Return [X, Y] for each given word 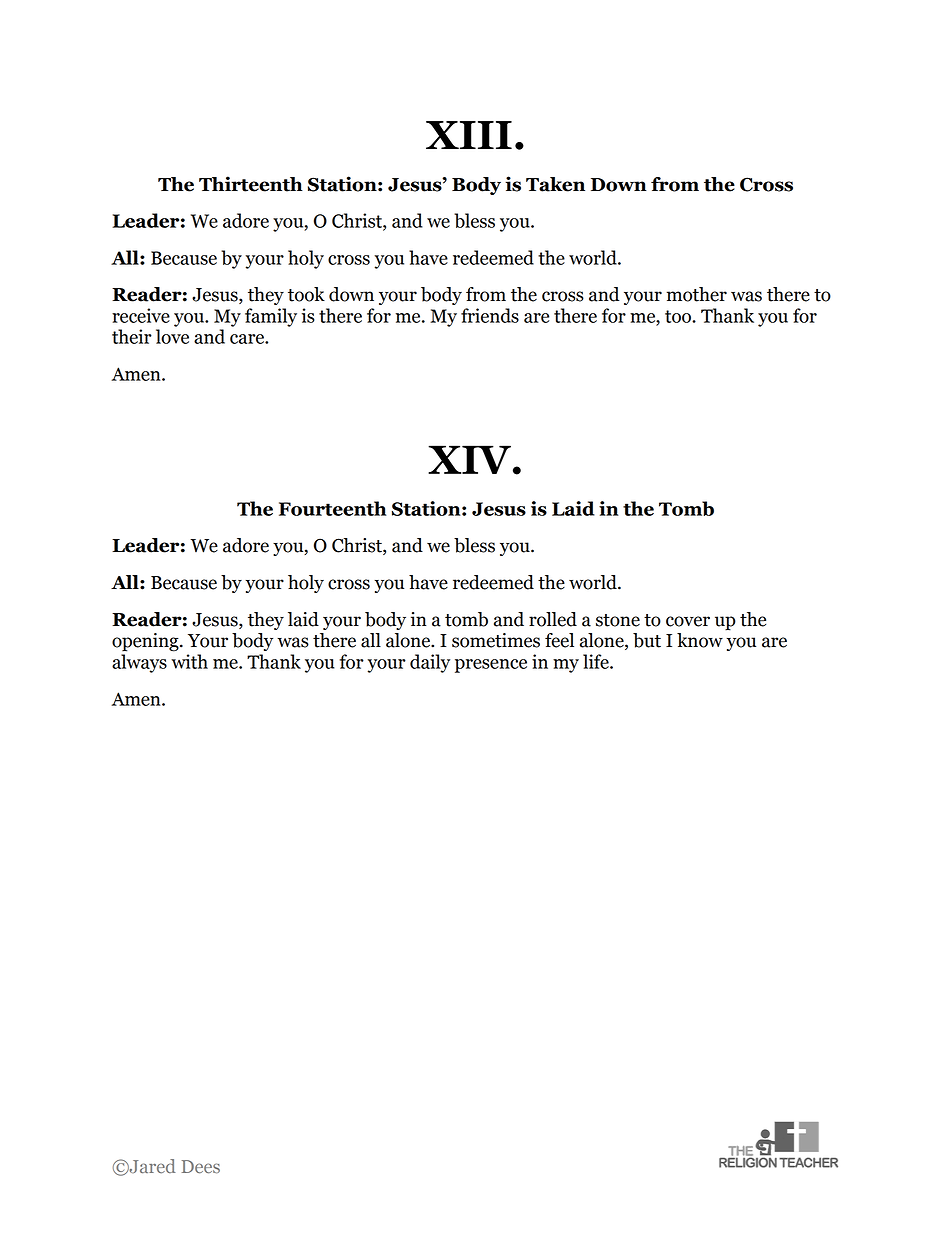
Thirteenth [251, 184]
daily [430, 663]
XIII [469, 135]
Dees [201, 1167]
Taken [555, 184]
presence [491, 666]
